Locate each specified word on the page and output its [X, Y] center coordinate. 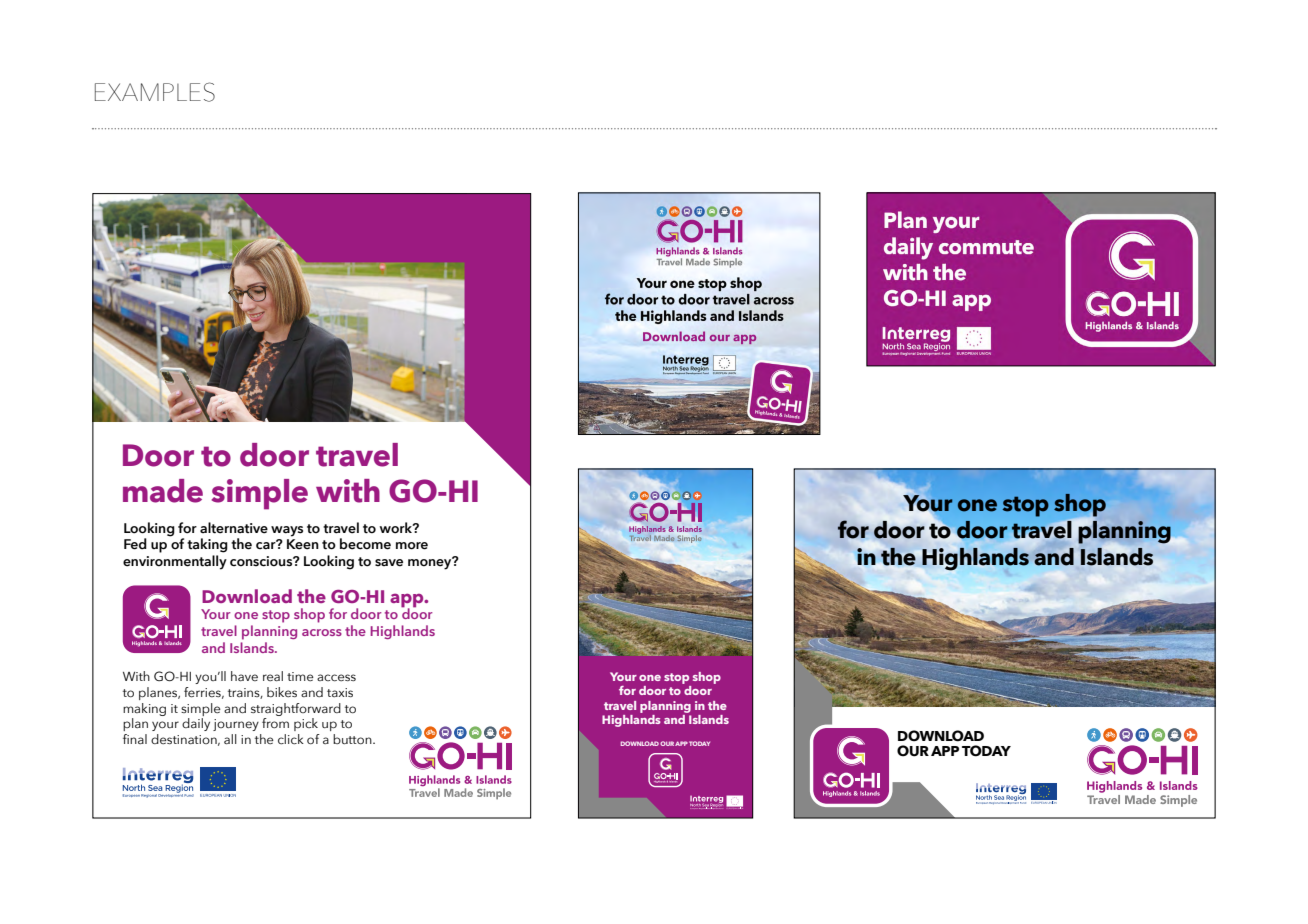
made [163, 491]
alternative [234, 528]
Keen [303, 544]
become [365, 544]
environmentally [175, 562]
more [412, 546]
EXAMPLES [155, 92]
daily [196, 724]
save [389, 563]
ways [287, 531]
